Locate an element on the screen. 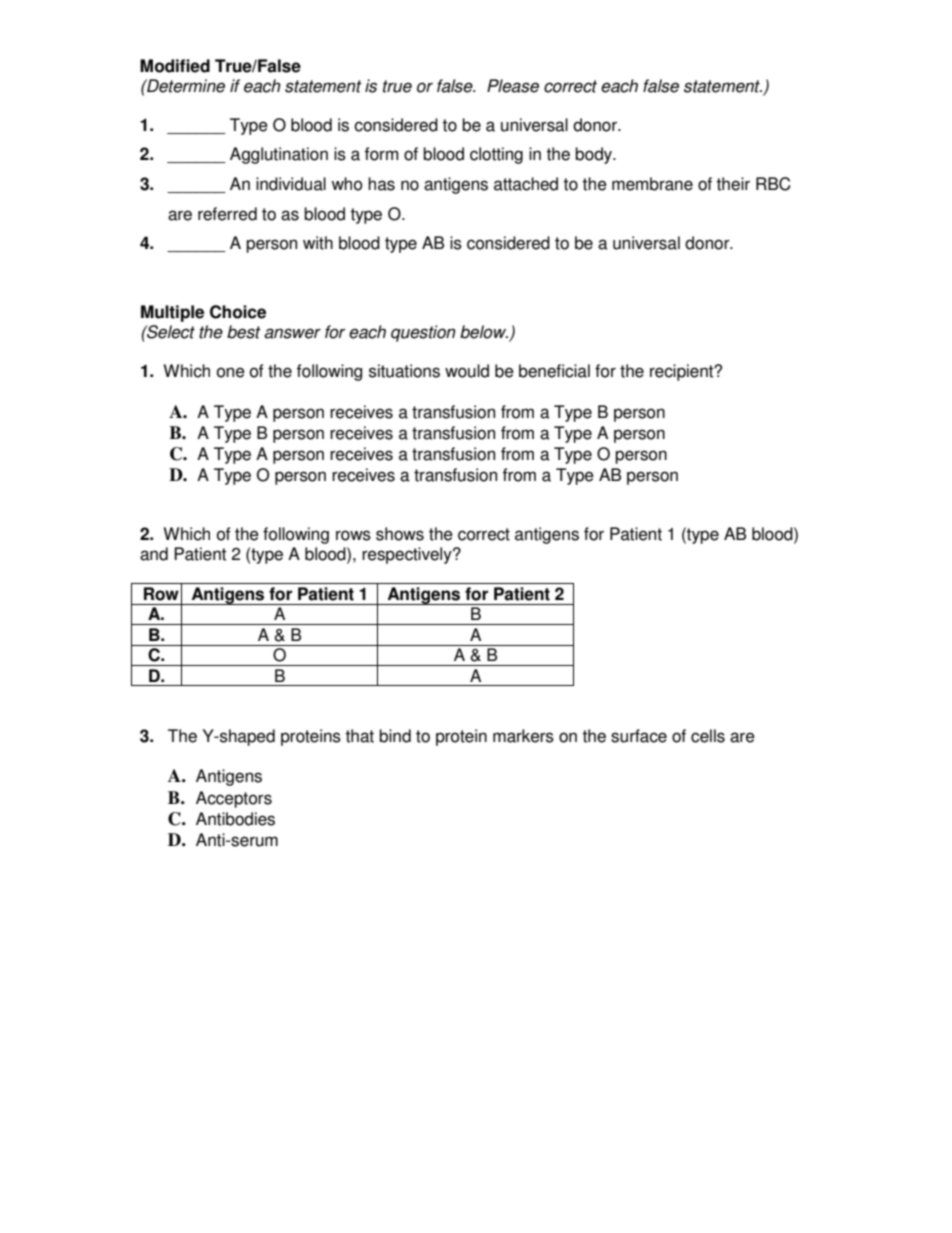  their is located at coordinates (733, 184).
